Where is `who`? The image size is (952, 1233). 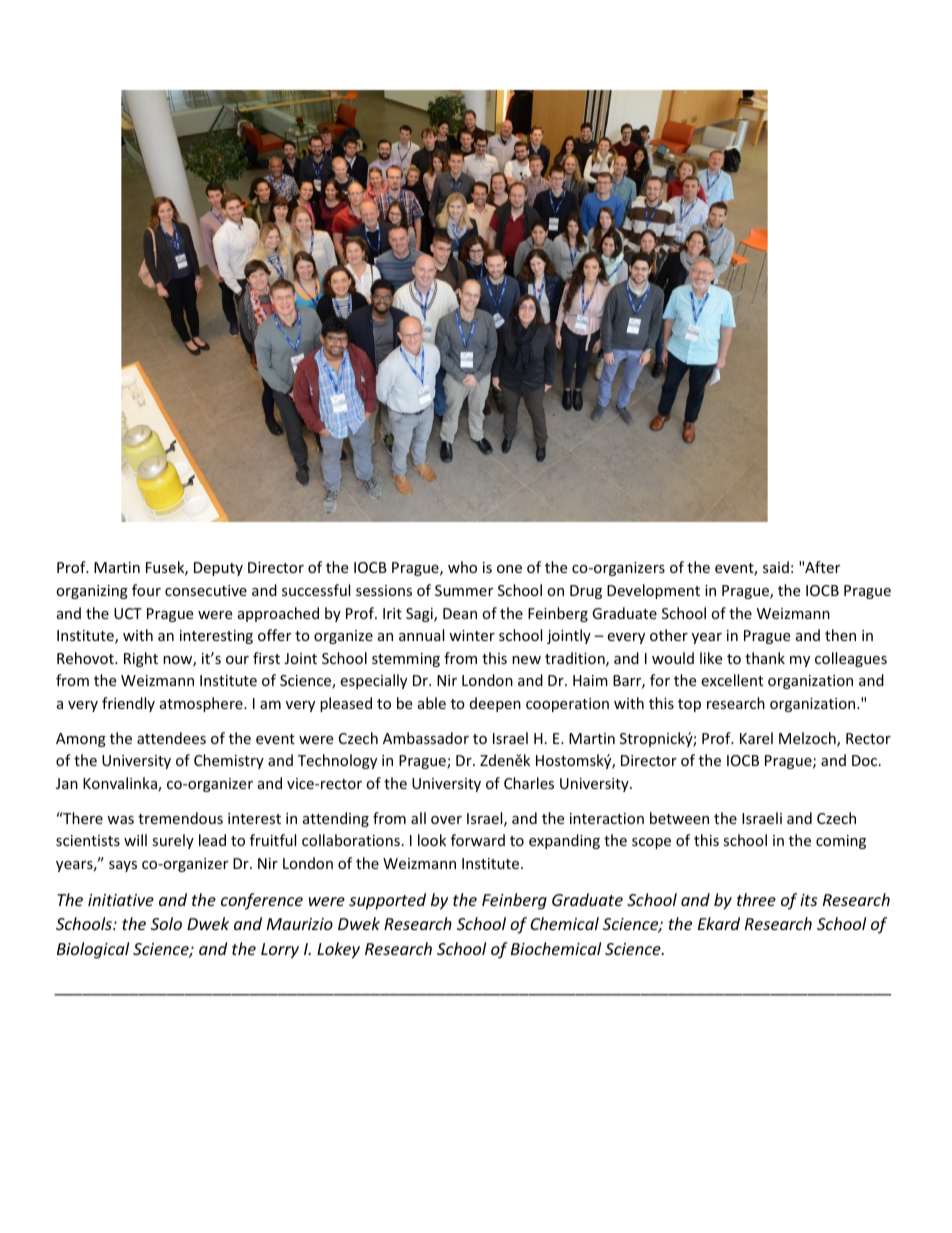 who is located at coordinates (462, 567).
